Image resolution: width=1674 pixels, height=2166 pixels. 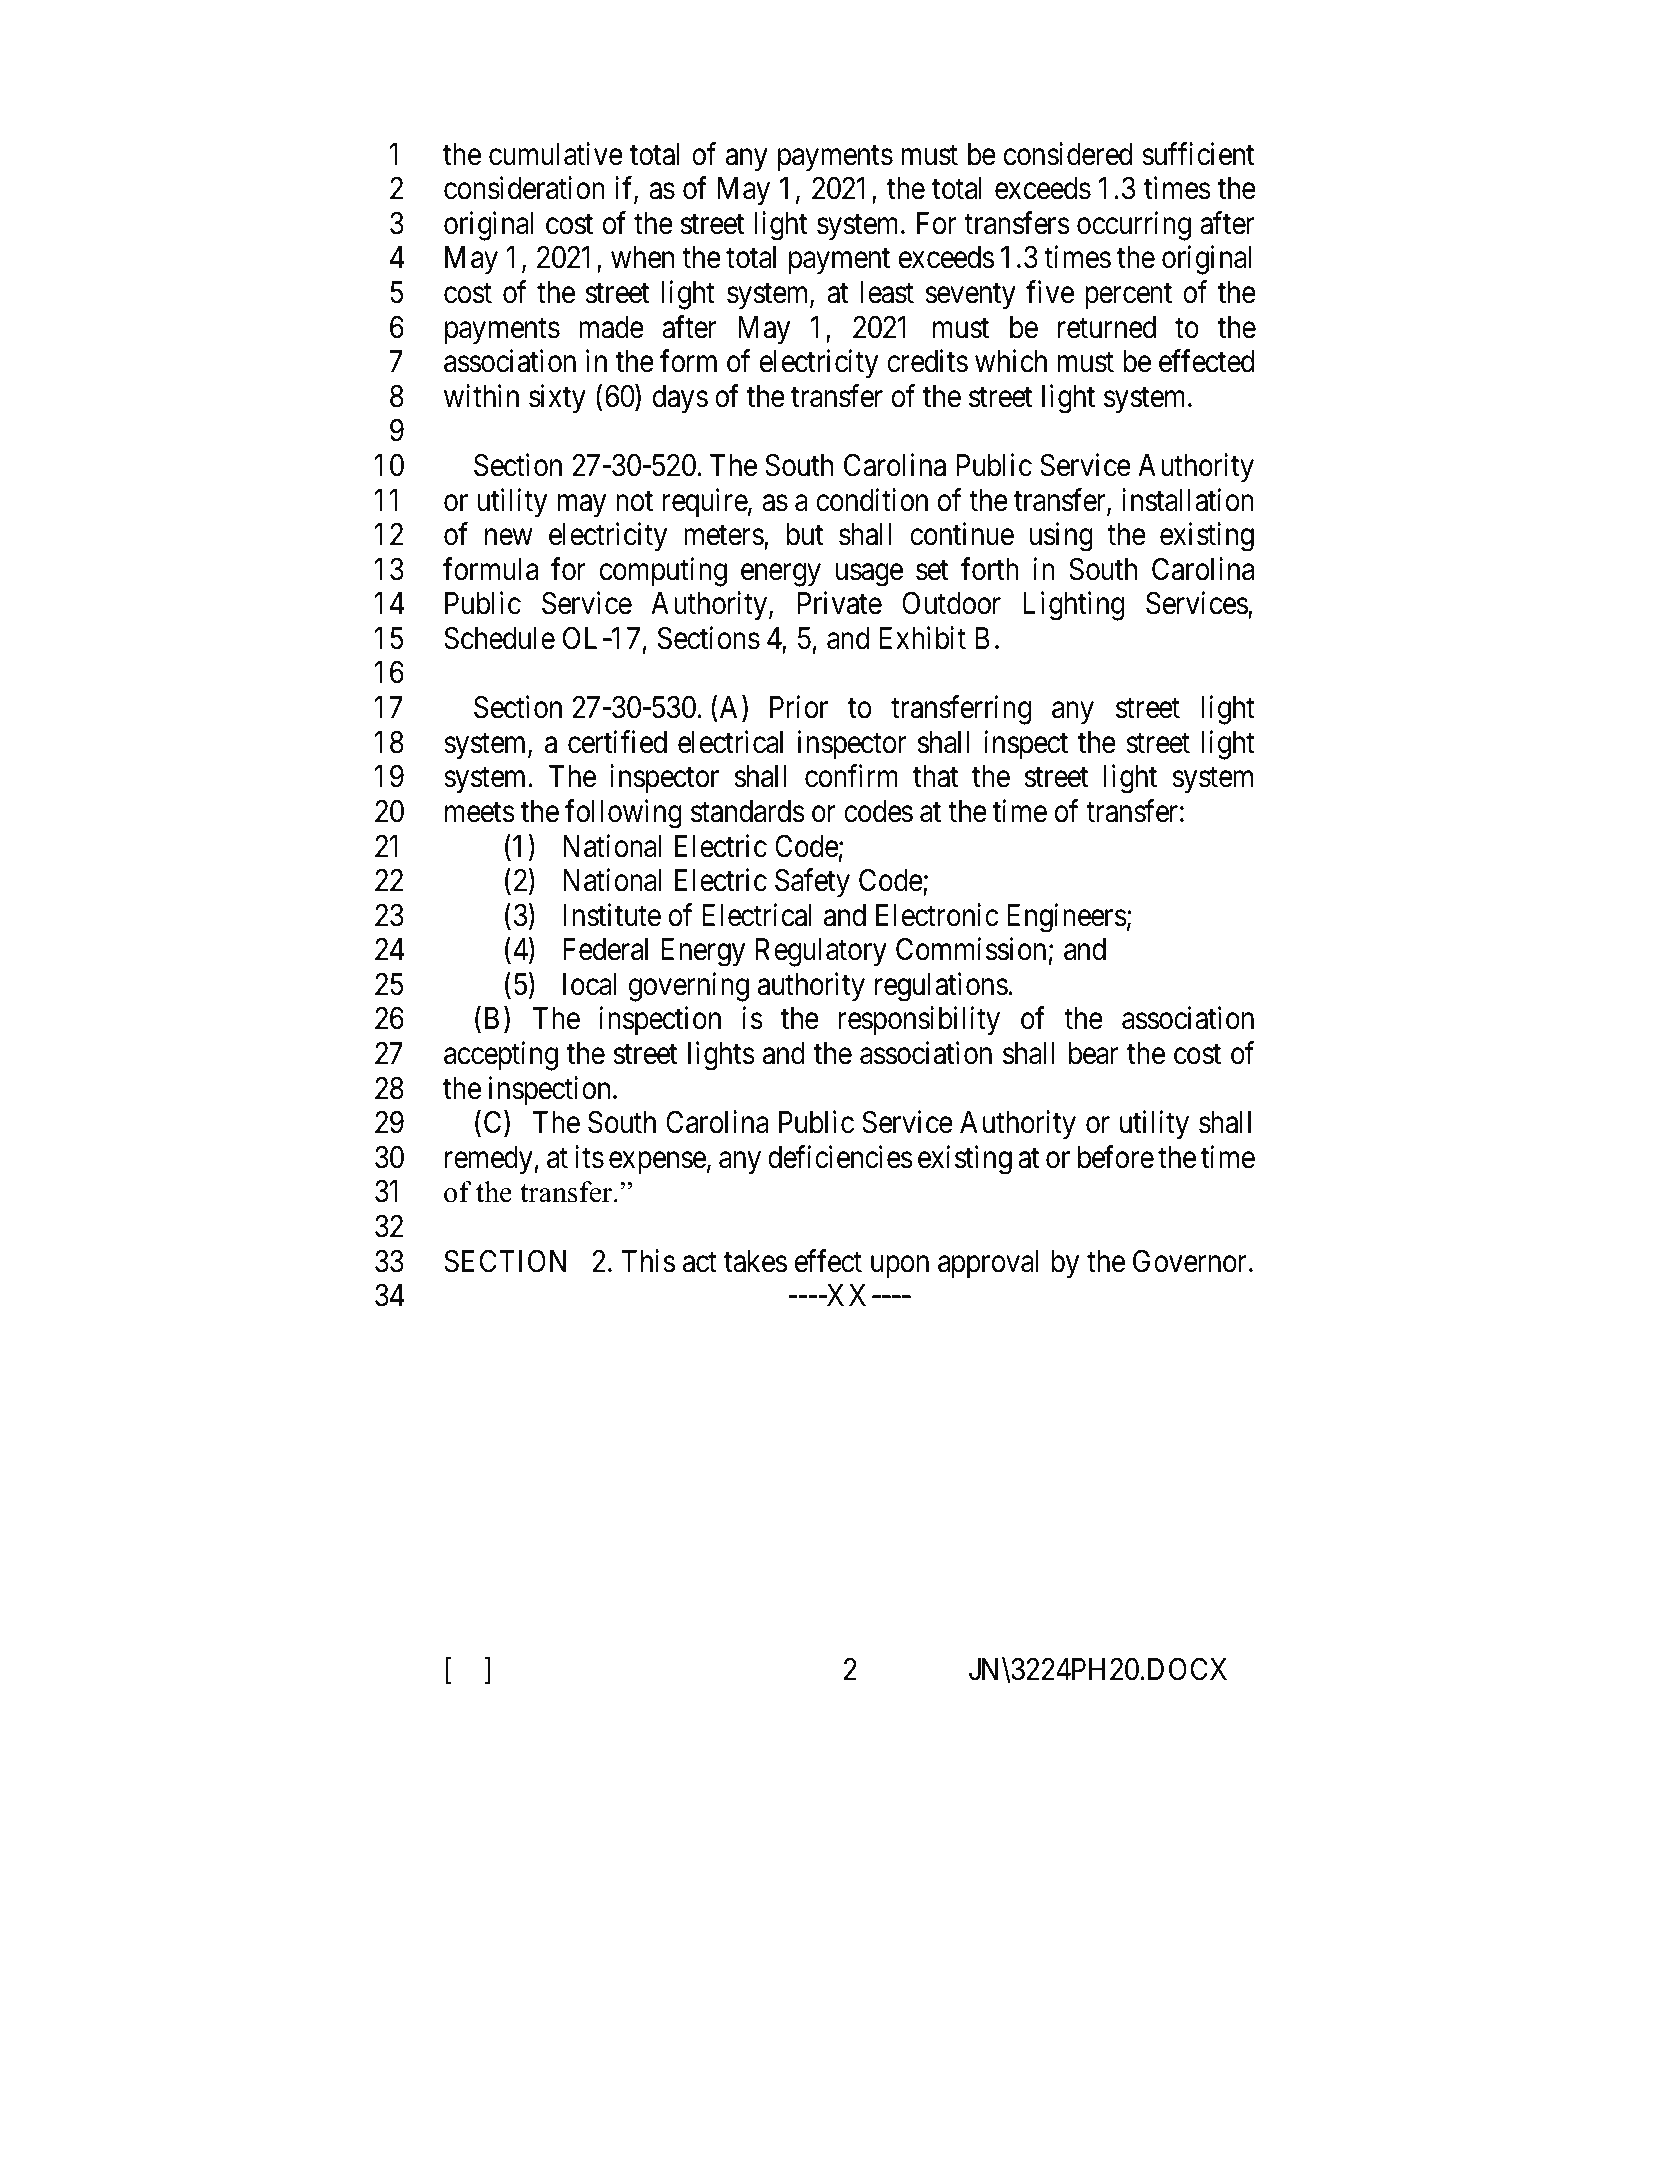 I want to click on Prior, so click(x=799, y=707).
